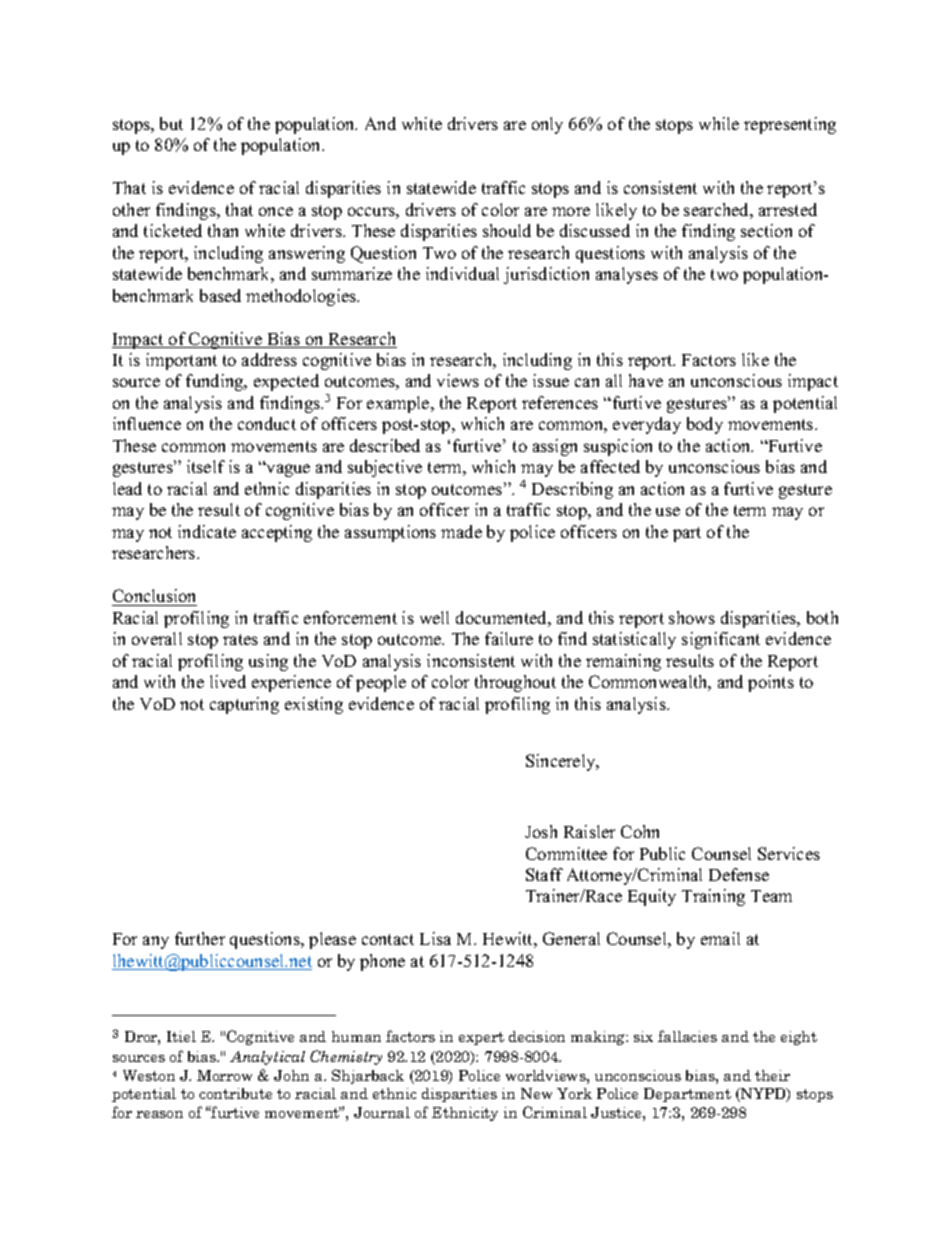 This page has height=1233, width=952. What do you see at coordinates (551, 380) in the page?
I see `issue` at bounding box center [551, 380].
